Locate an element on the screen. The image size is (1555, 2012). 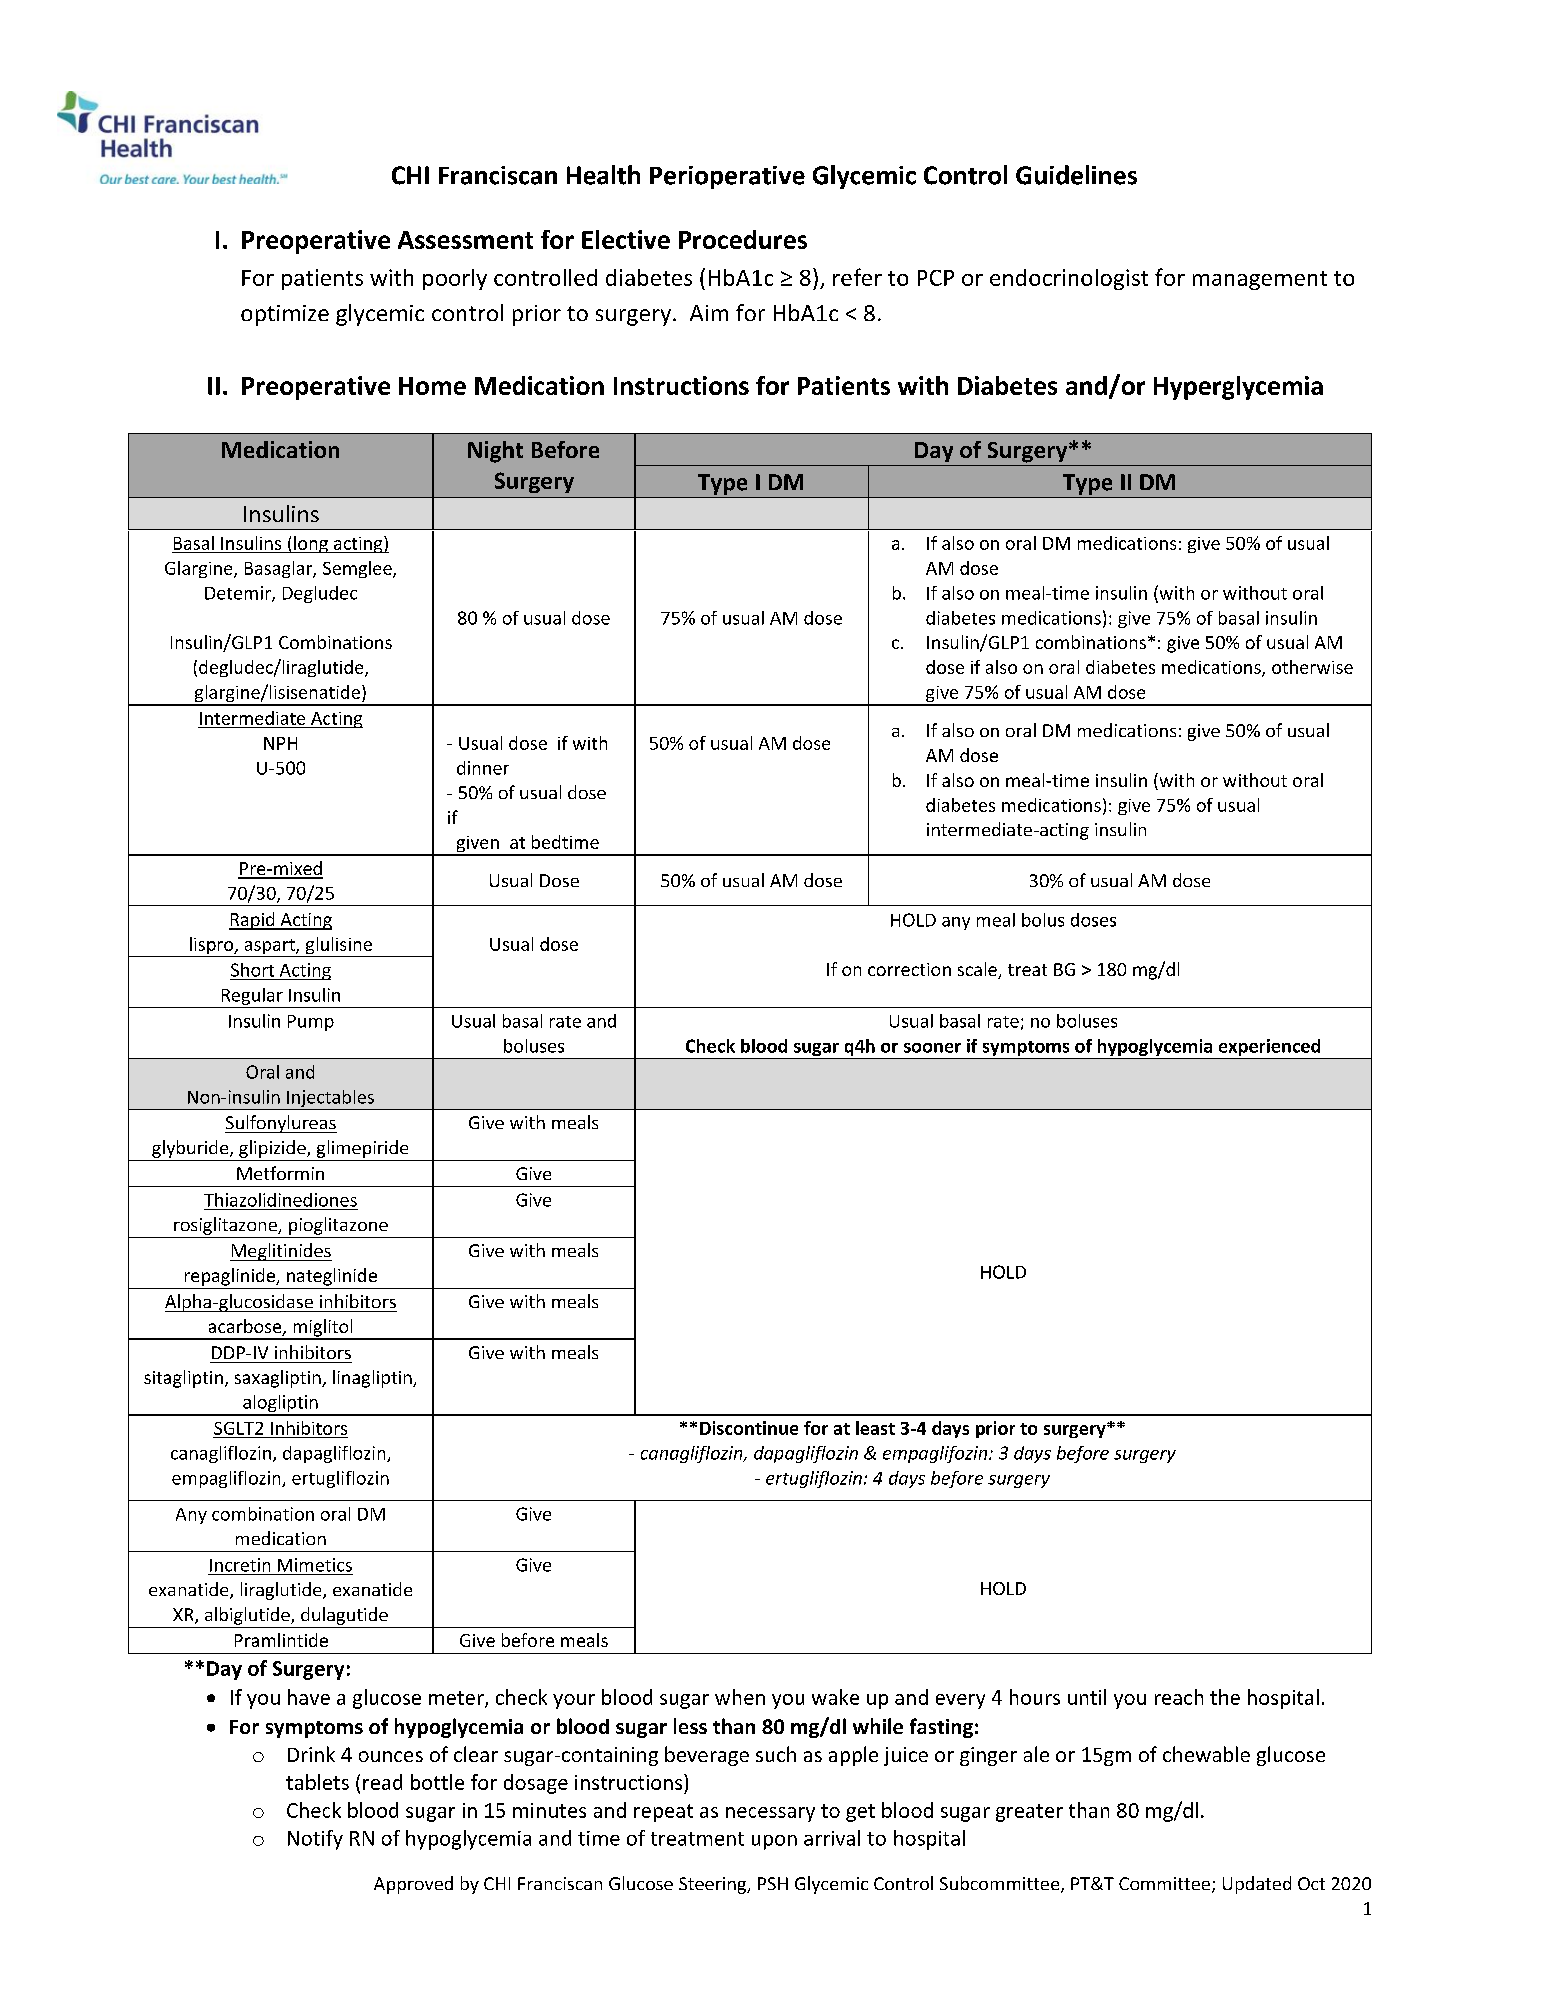
management is located at coordinates (1260, 280).
